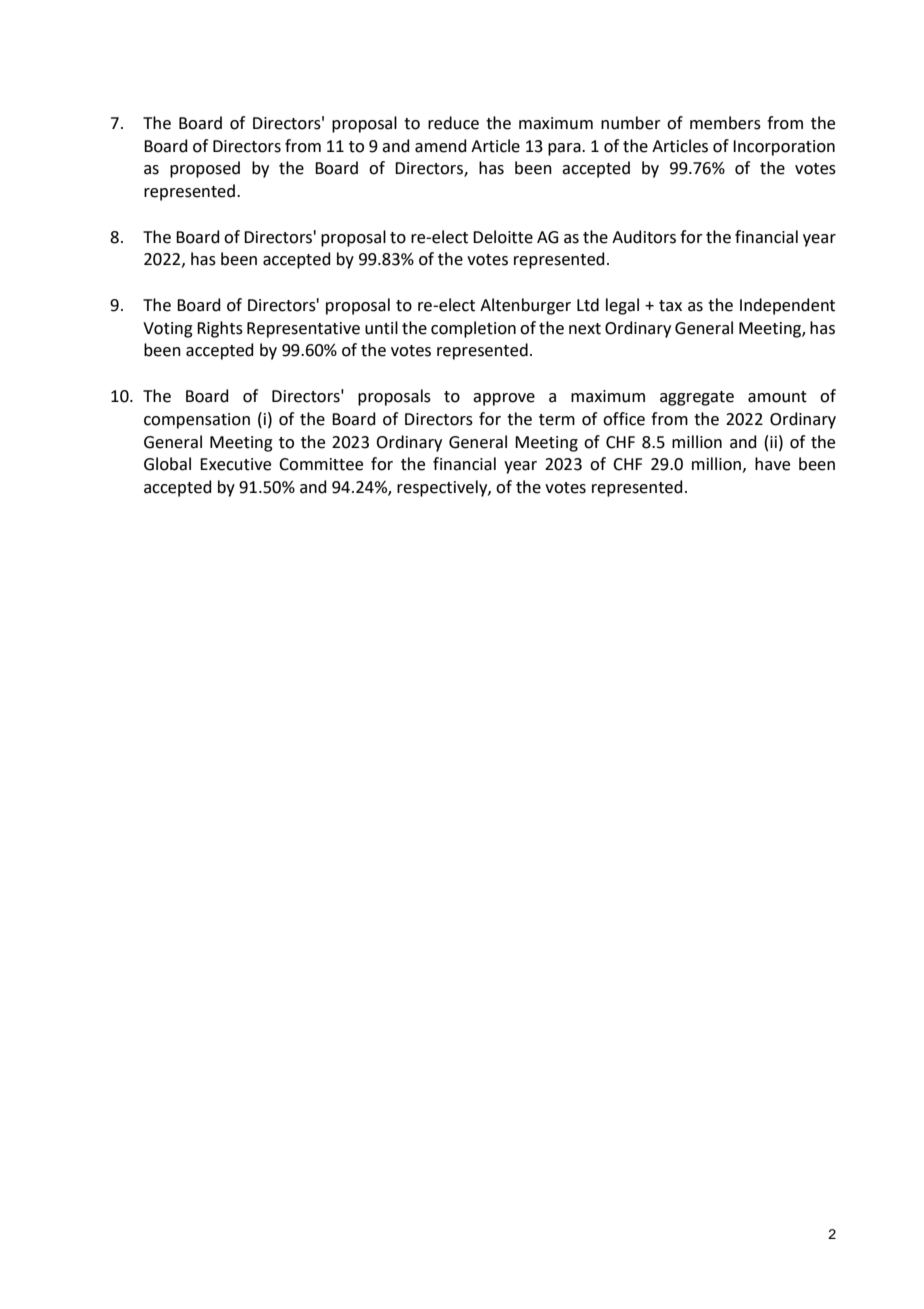 Image resolution: width=924 pixels, height=1309 pixels. I want to click on aggregate, so click(697, 398).
